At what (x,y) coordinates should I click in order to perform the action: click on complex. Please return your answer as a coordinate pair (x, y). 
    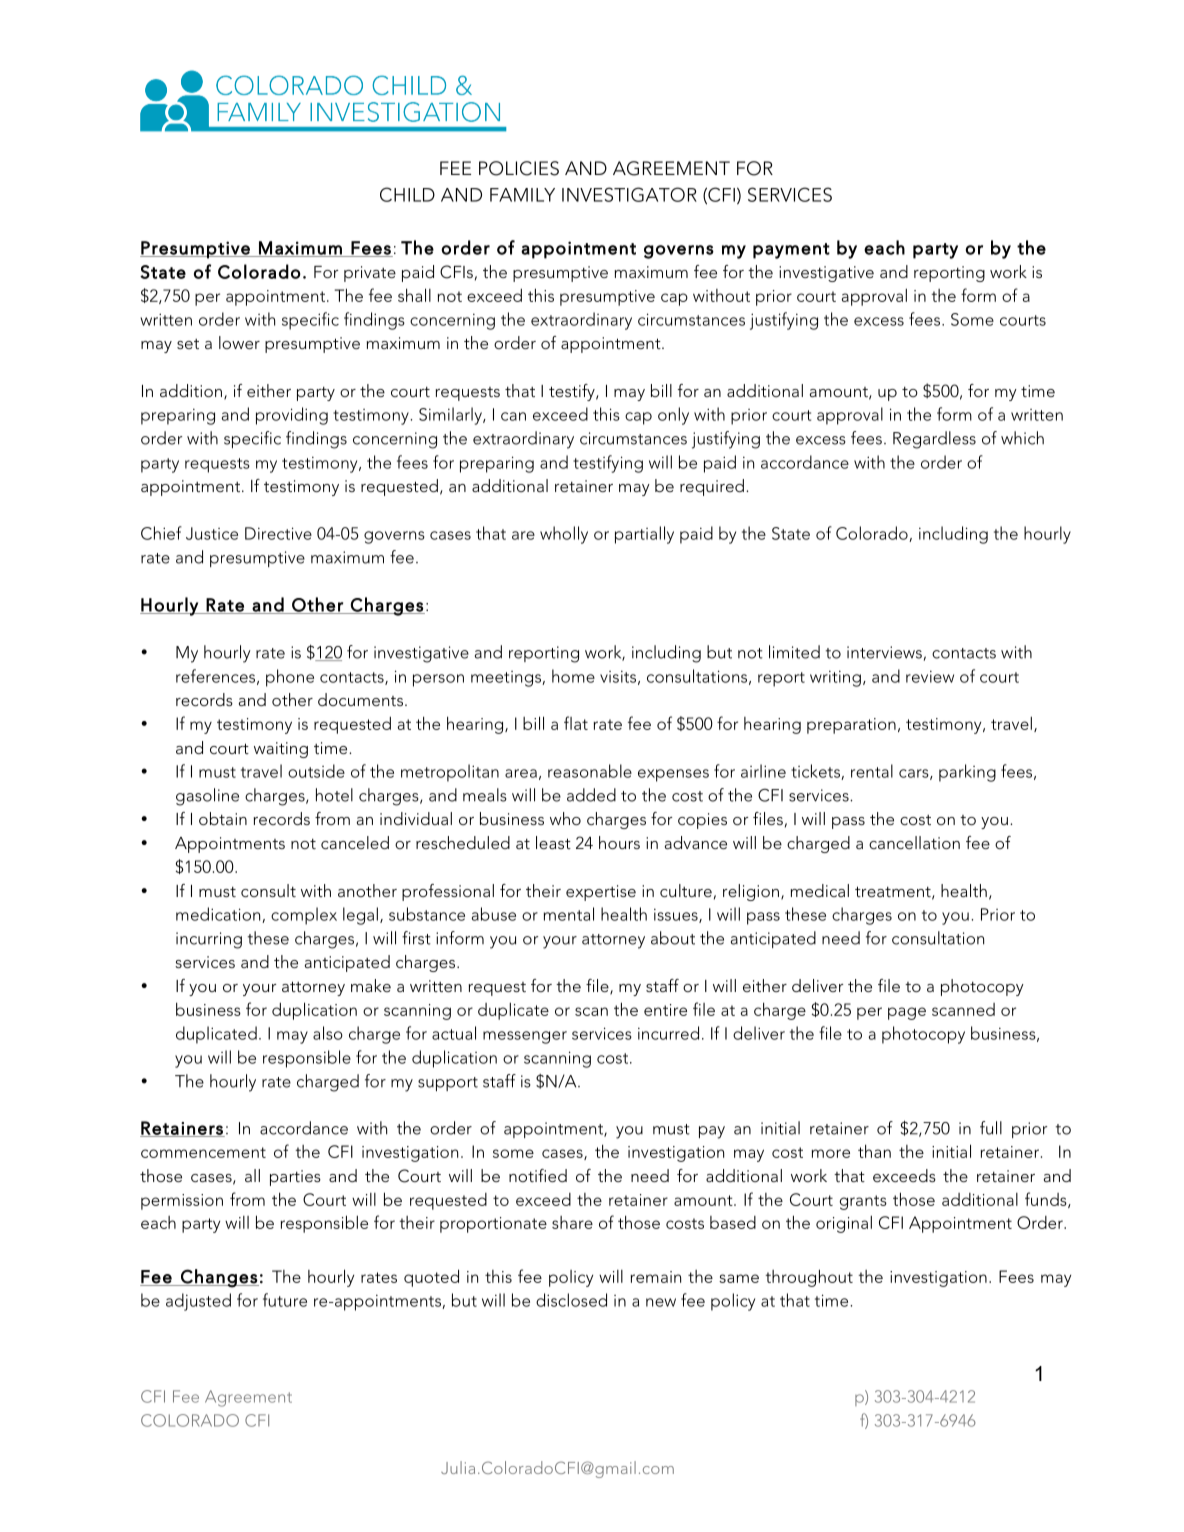
    Looking at the image, I should click on (304, 916).
